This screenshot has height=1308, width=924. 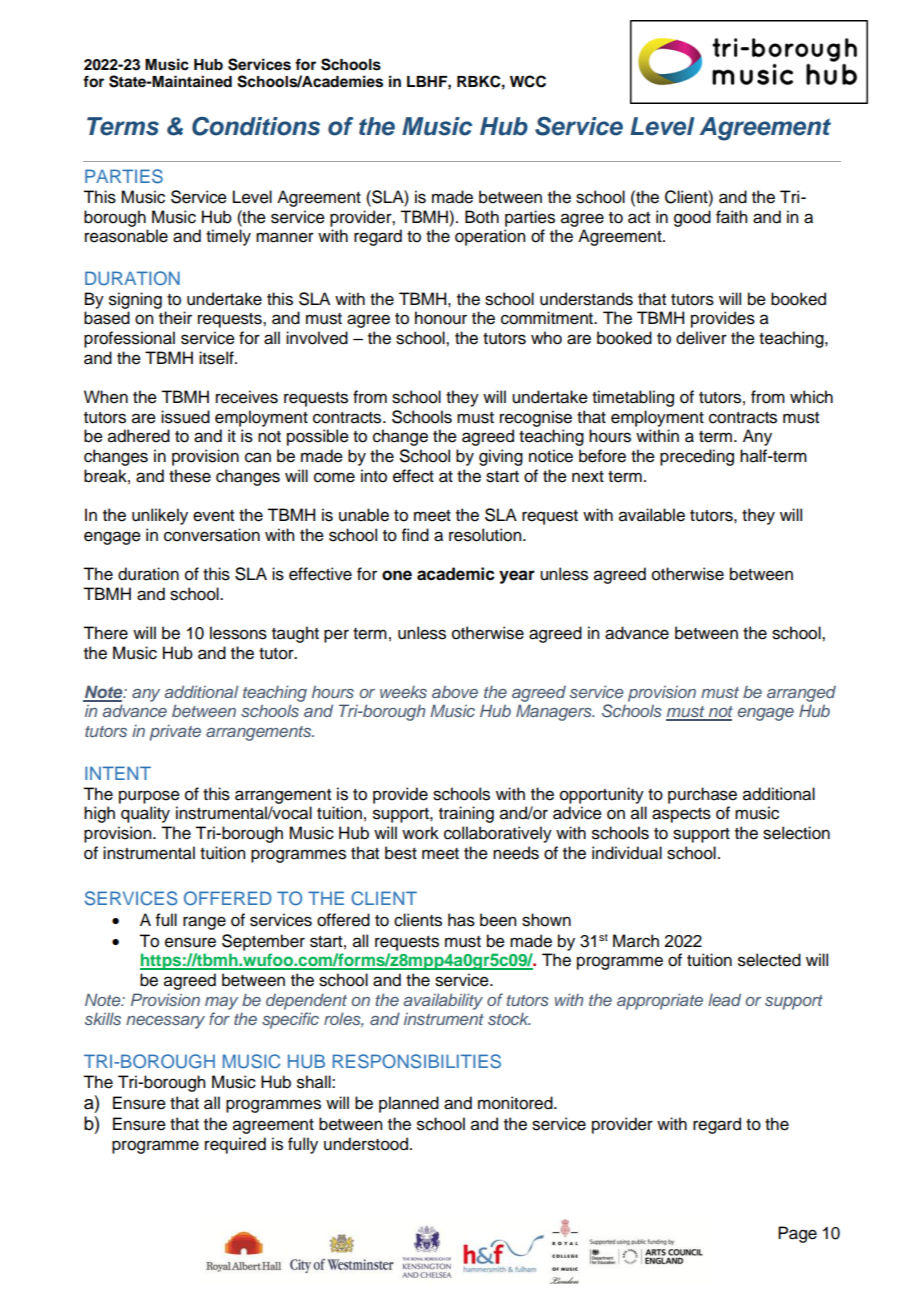 I want to click on required, so click(x=235, y=1145).
